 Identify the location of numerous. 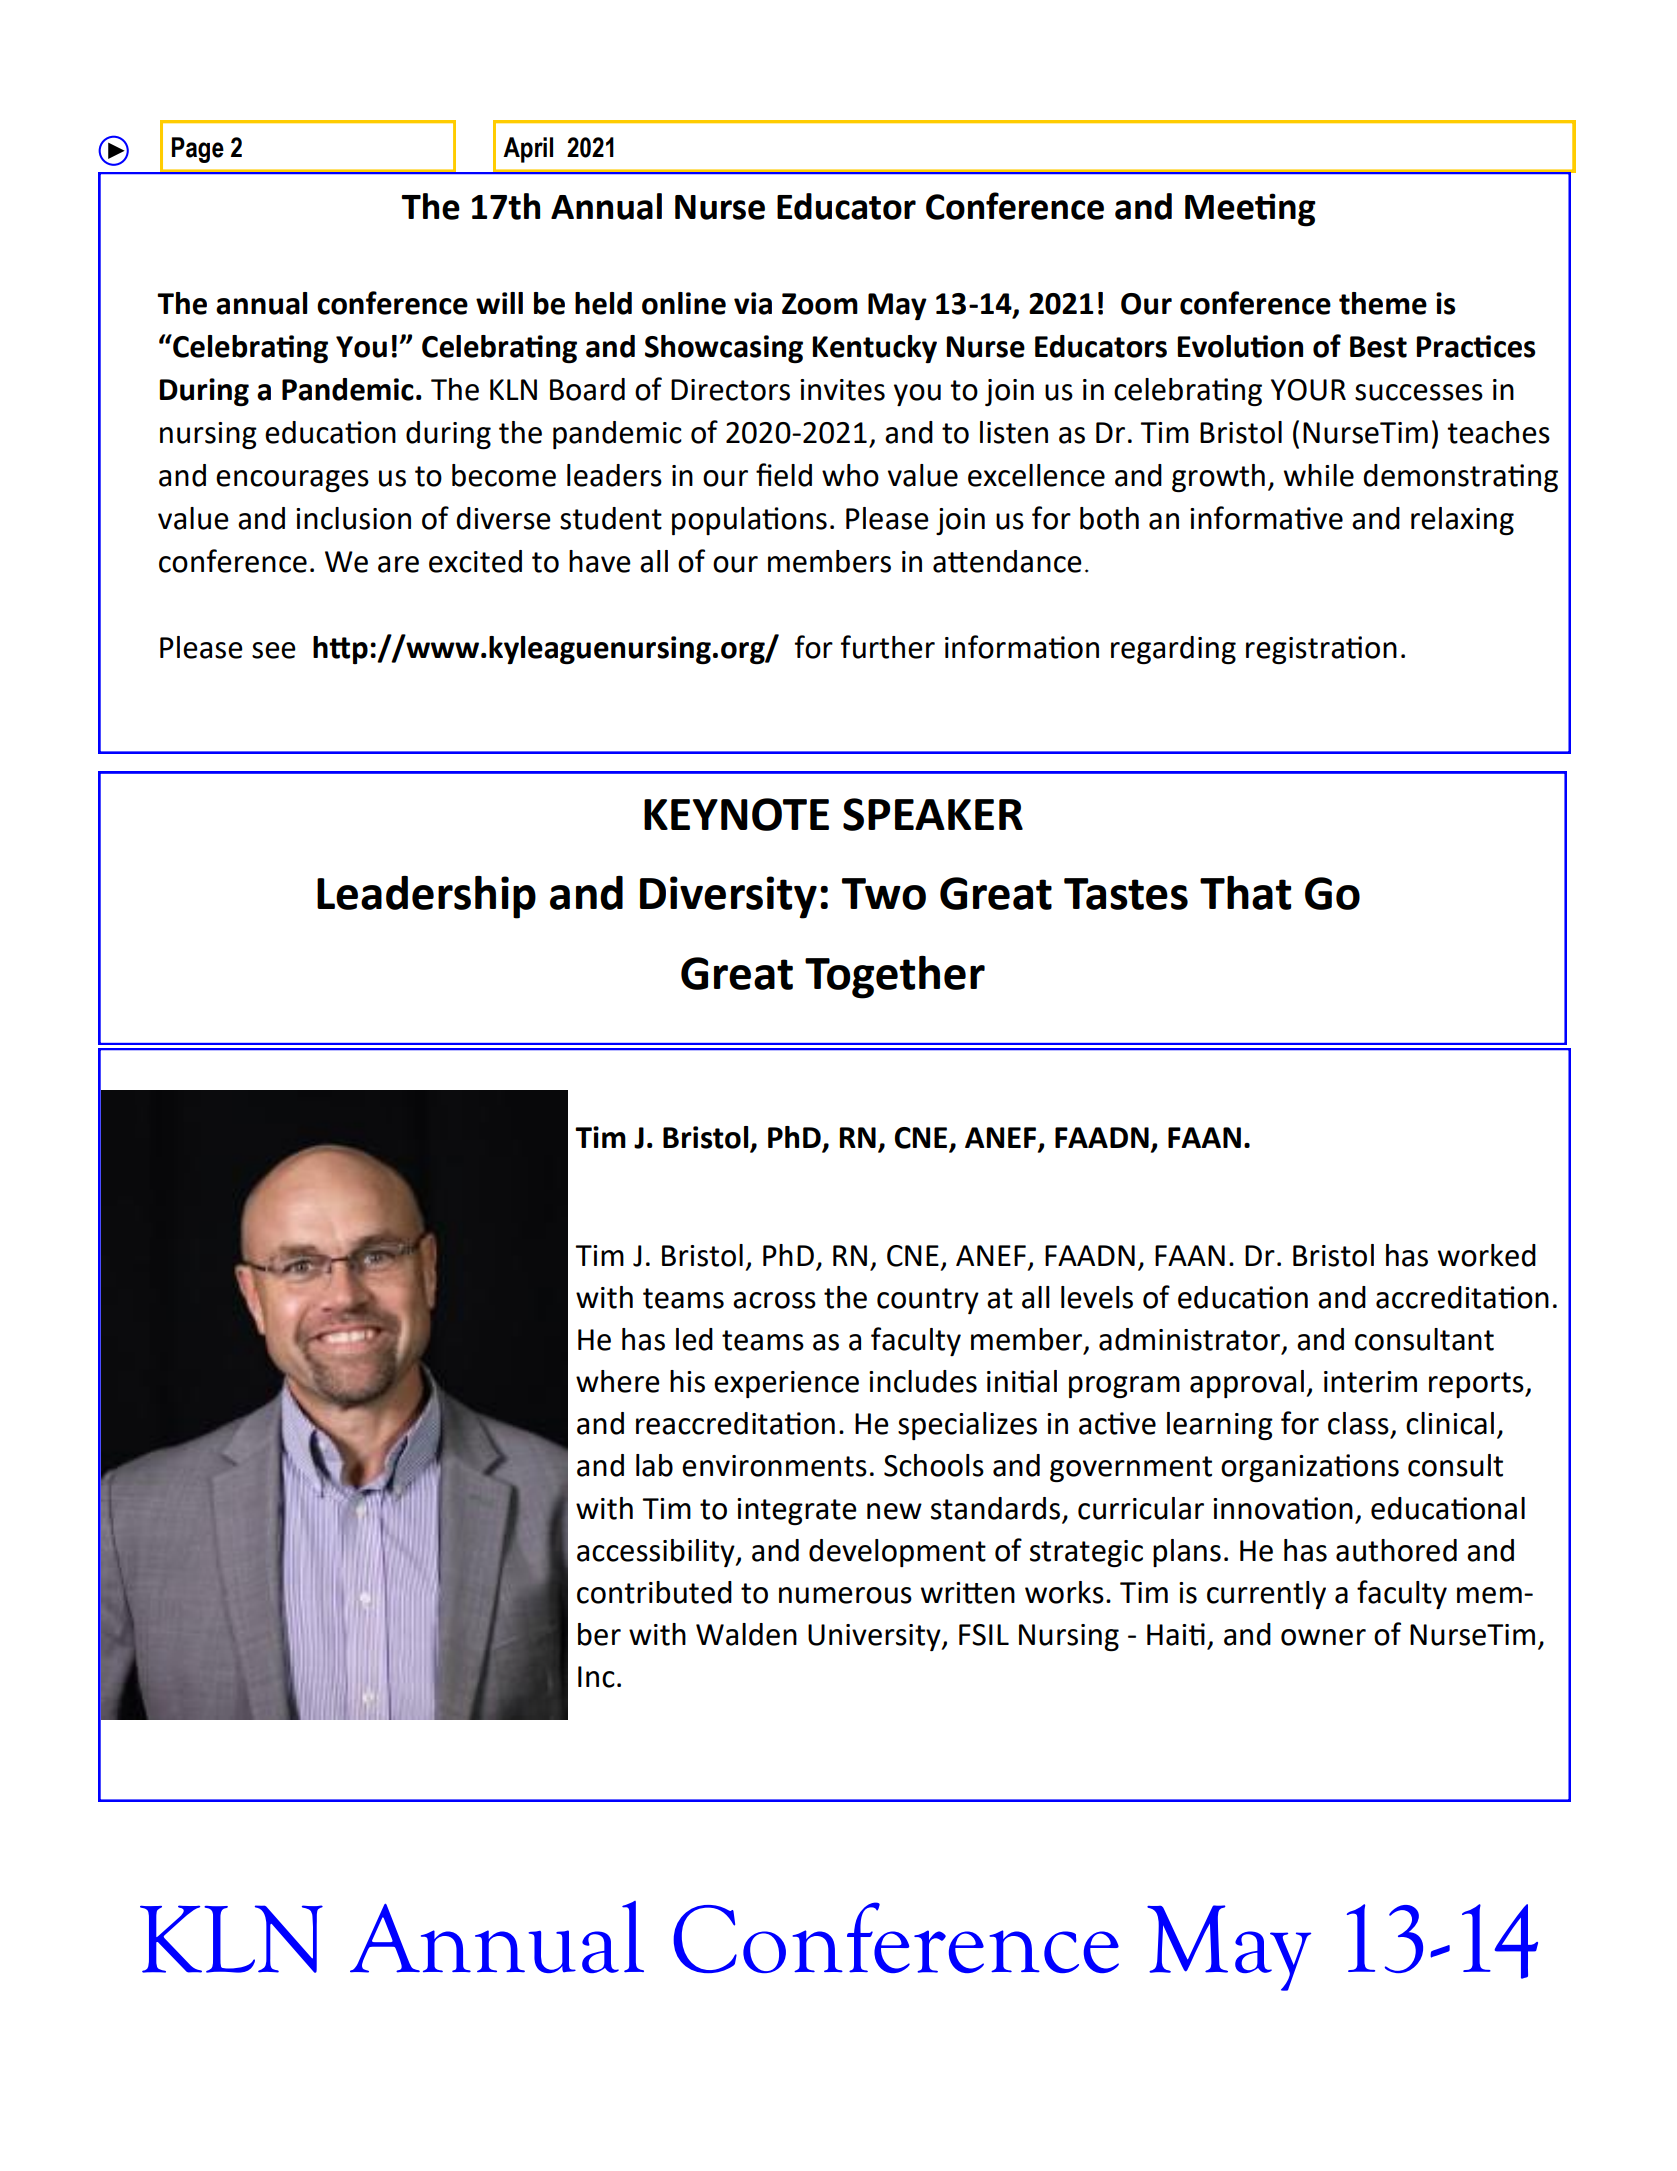
(845, 1595).
